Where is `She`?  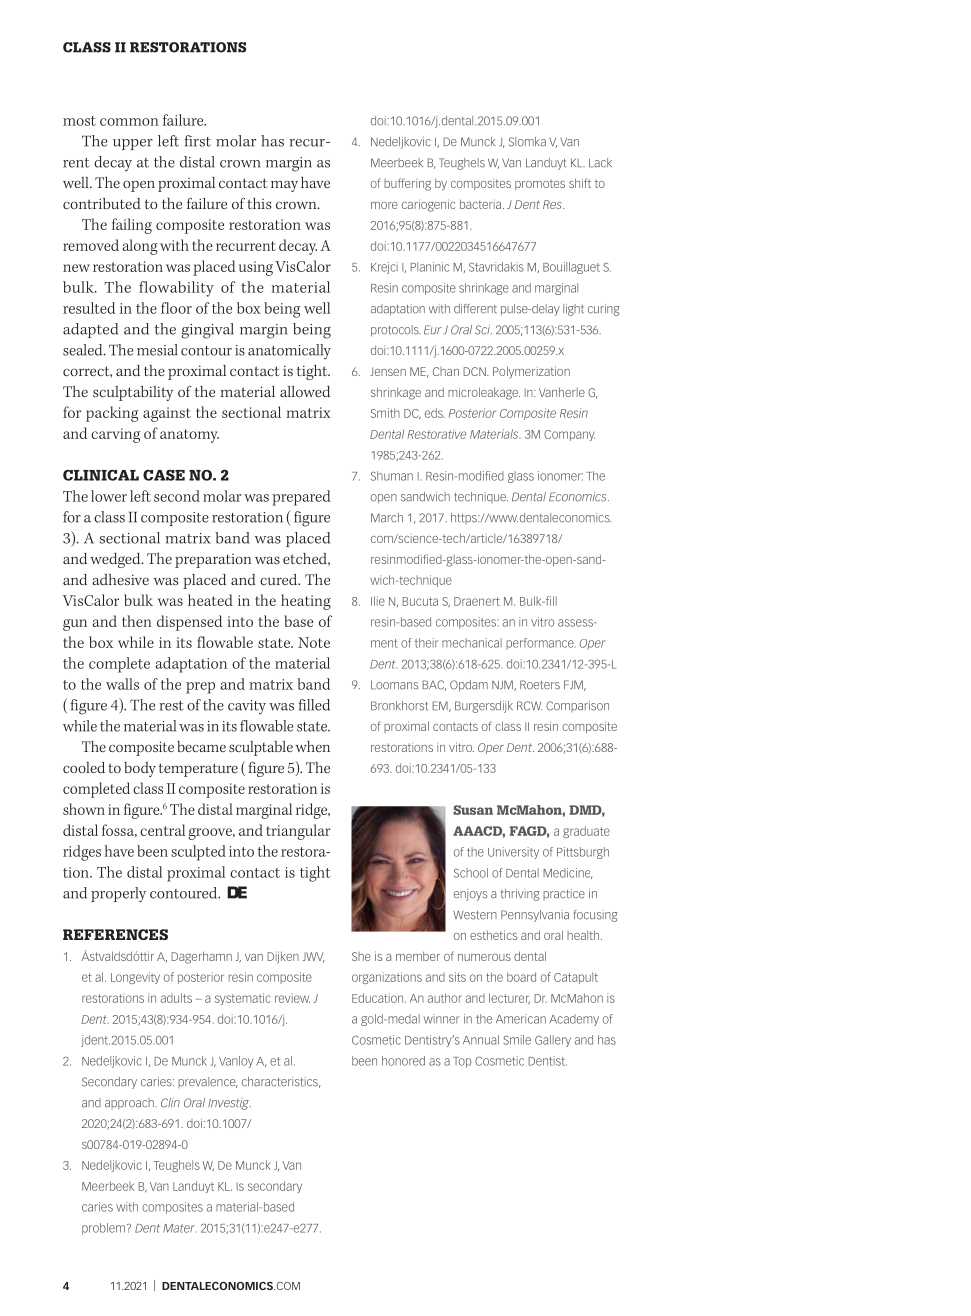
She is located at coordinates (361, 956).
